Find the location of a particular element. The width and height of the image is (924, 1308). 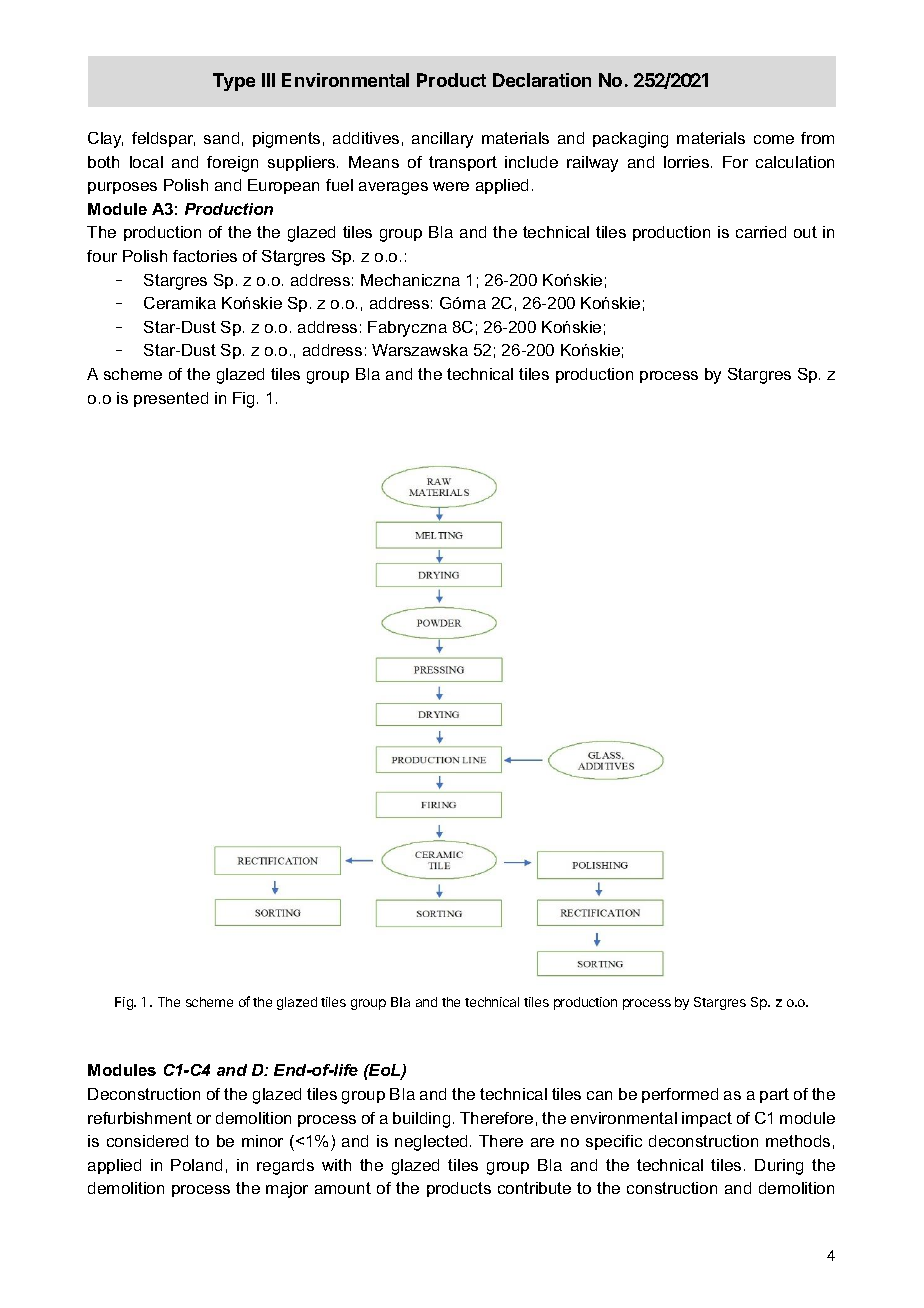

Poland is located at coordinates (196, 1165).
